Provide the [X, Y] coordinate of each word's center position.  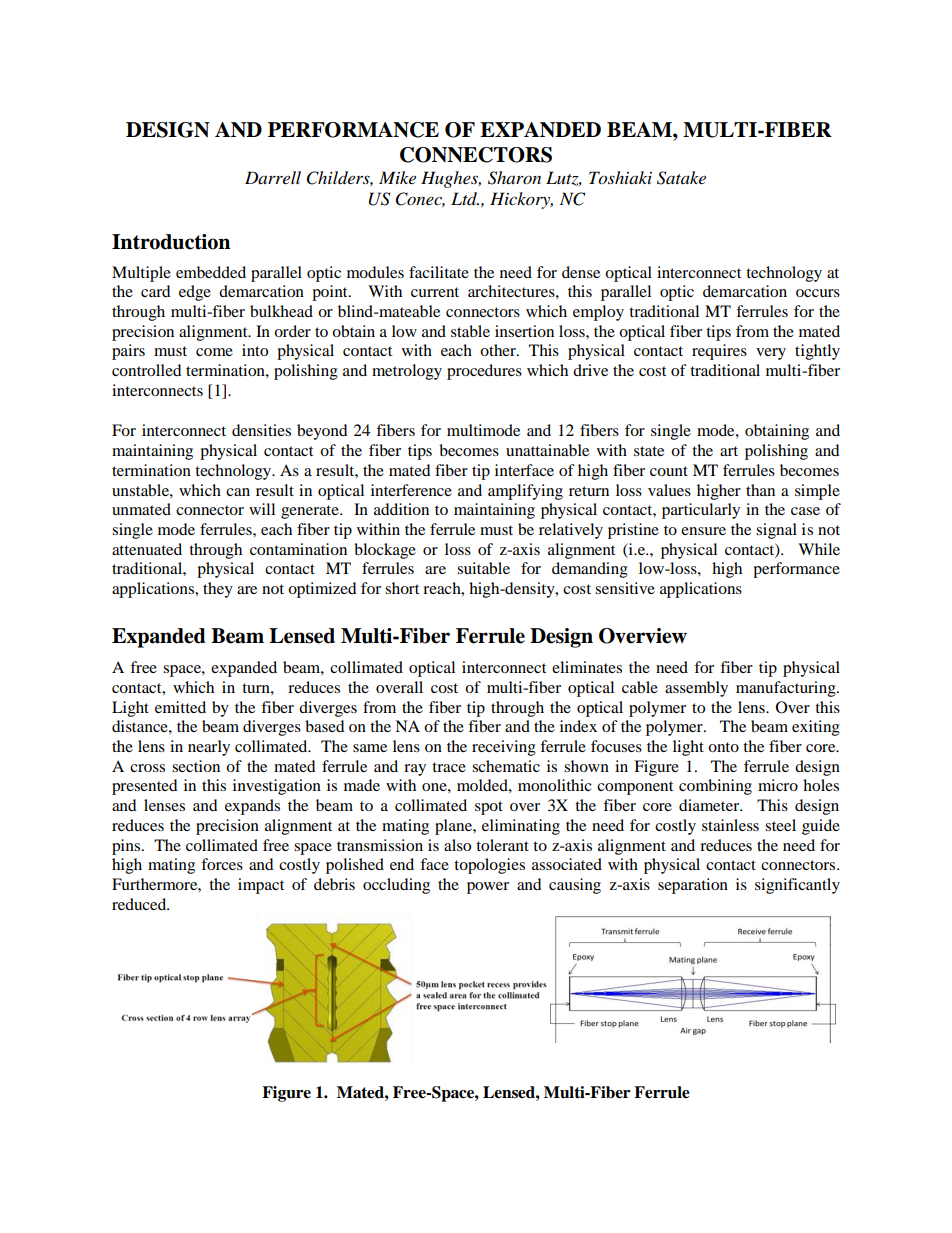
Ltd [465, 199]
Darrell [273, 177]
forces [222, 864]
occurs [818, 293]
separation [693, 886]
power [488, 888]
